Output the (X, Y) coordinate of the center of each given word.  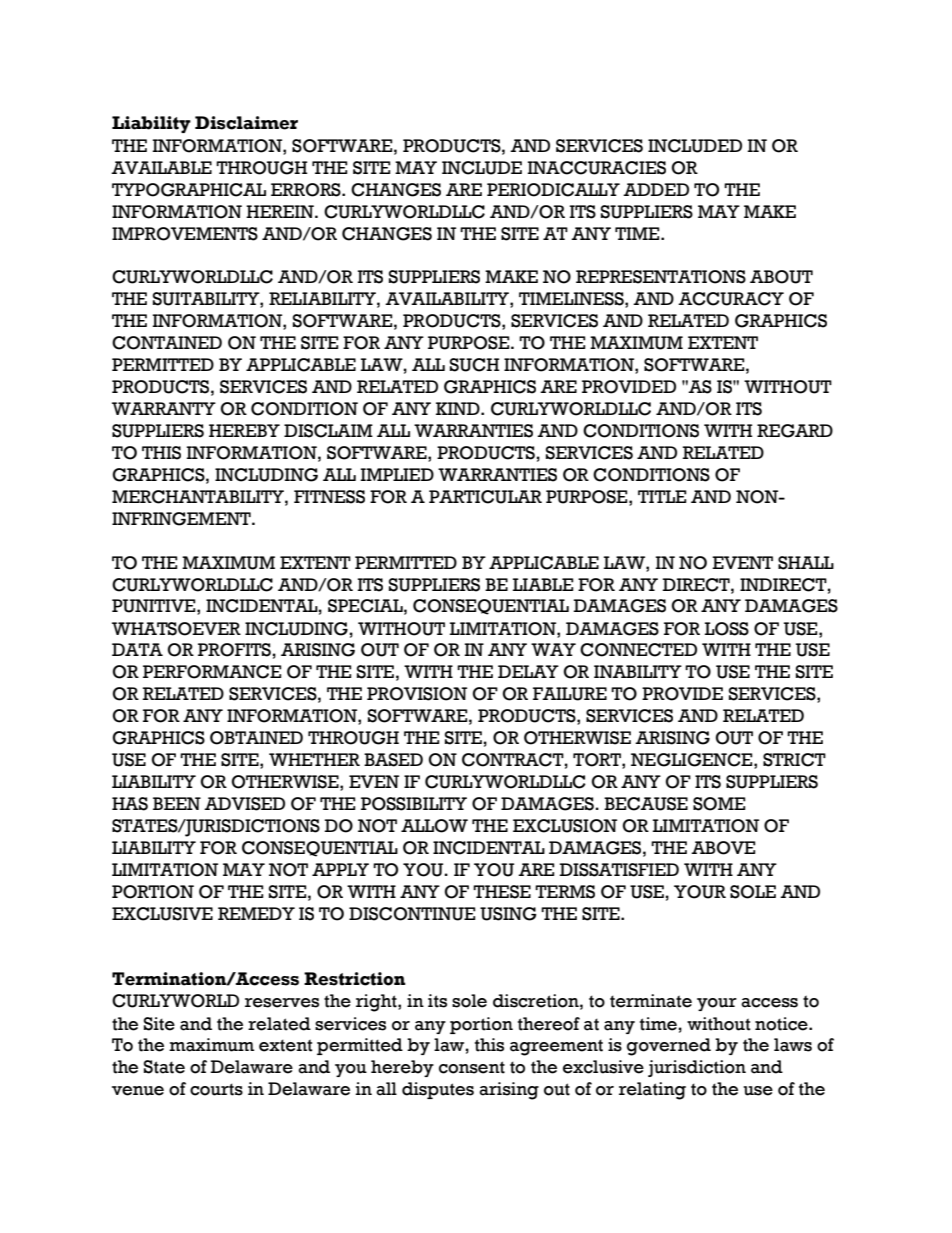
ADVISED (244, 804)
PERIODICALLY (553, 190)
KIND (459, 408)
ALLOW (434, 826)
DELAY (528, 671)
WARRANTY (164, 408)
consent (472, 1067)
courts (216, 1089)
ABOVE (723, 848)
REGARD (795, 431)
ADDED (656, 189)
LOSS (726, 629)
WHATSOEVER (176, 629)
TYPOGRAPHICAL (189, 190)
